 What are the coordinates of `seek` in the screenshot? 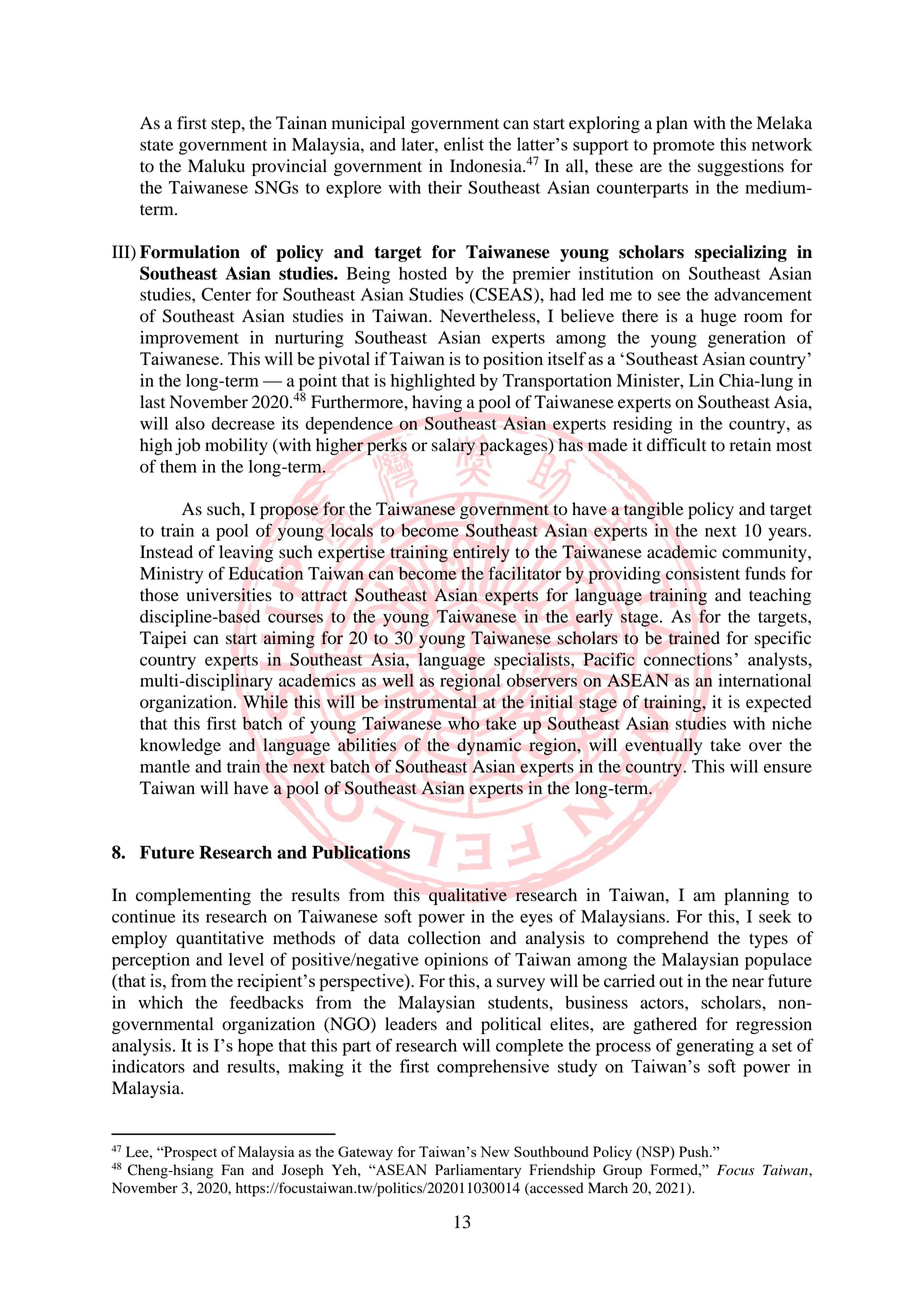 It's located at (775, 916).
